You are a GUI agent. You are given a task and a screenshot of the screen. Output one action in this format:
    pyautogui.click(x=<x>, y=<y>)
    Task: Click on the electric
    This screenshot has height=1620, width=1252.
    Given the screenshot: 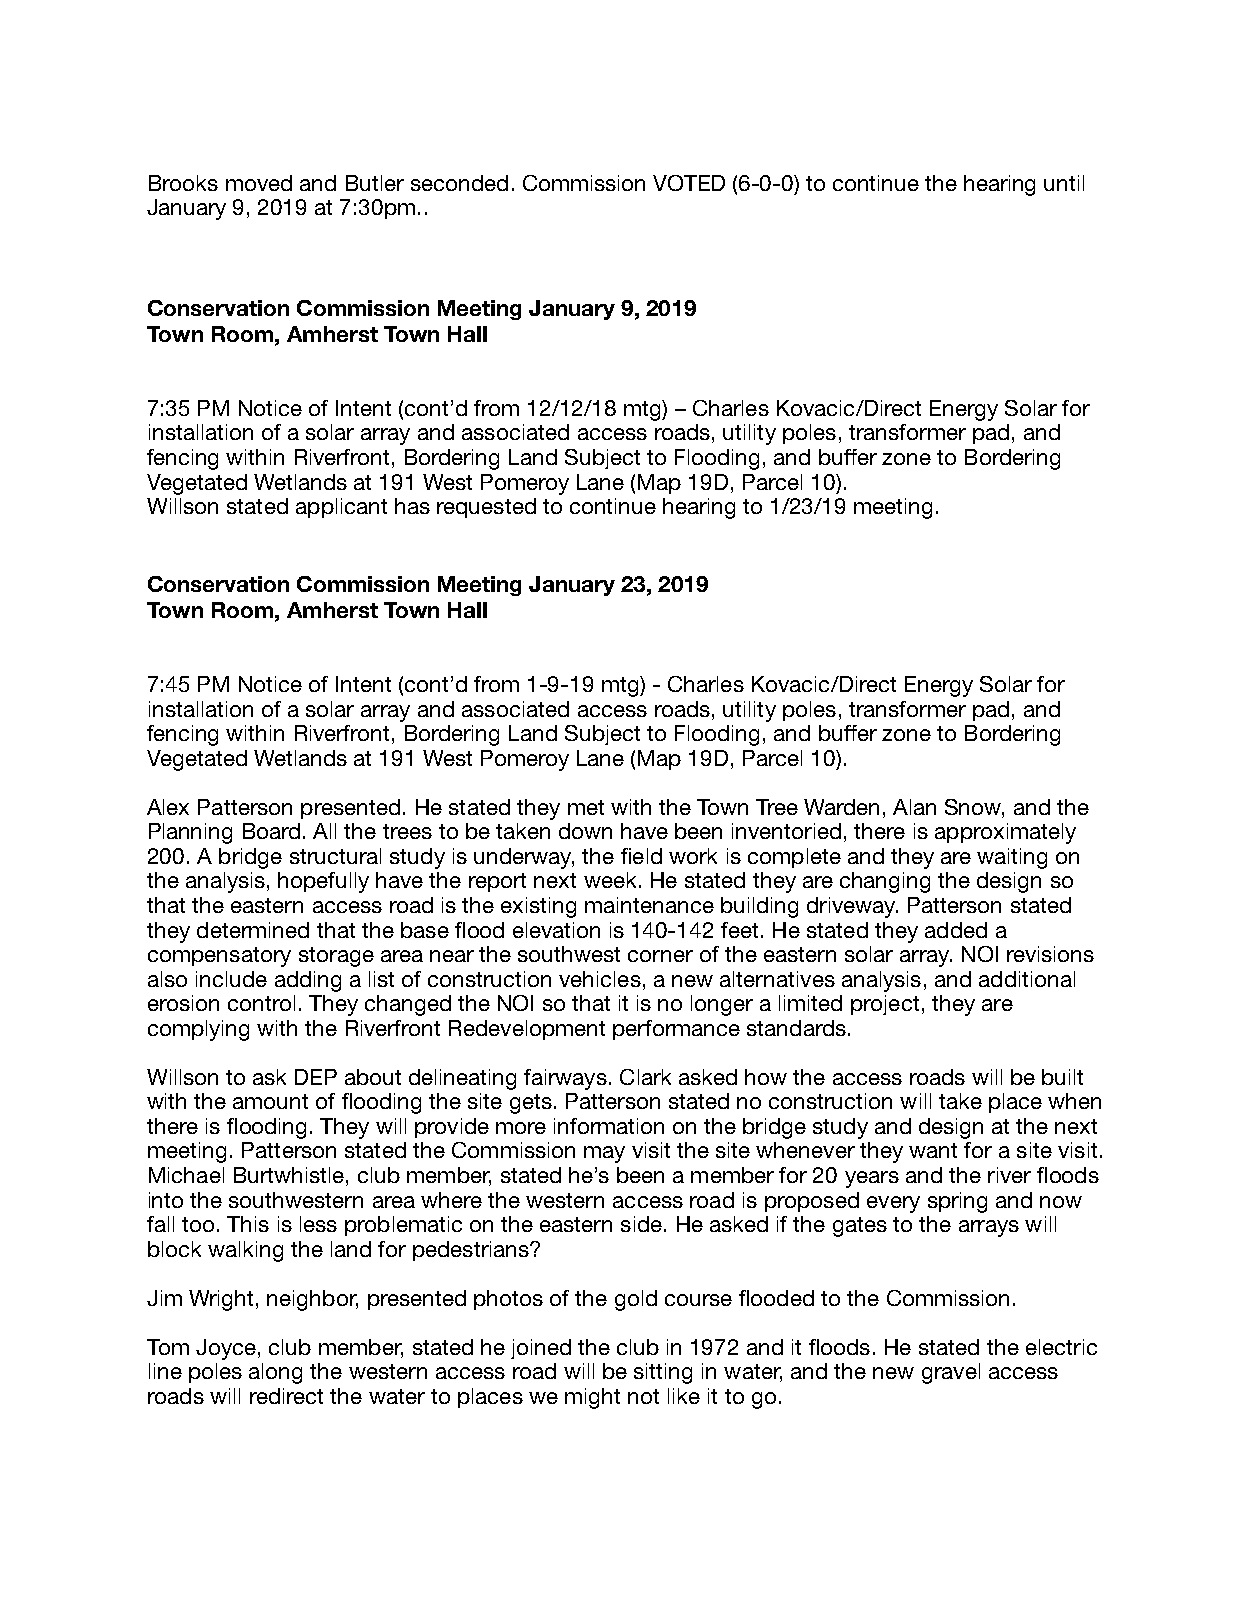 What is the action you would take?
    pyautogui.click(x=1061, y=1347)
